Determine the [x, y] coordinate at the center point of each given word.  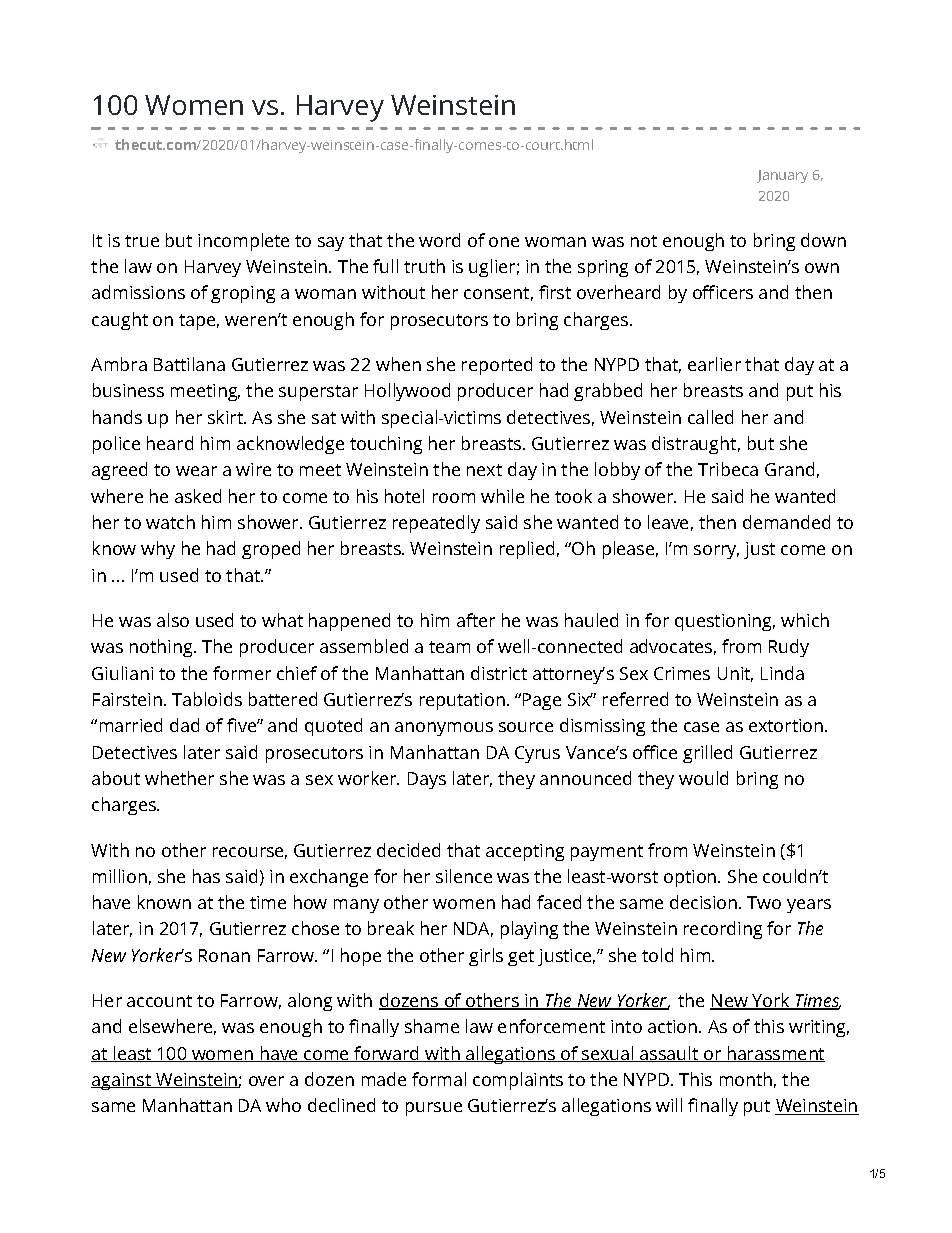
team [449, 647]
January [782, 176]
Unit [735, 674]
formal [439, 1079]
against [122, 1081]
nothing [162, 648]
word [439, 240]
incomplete [243, 242]
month [746, 1079]
